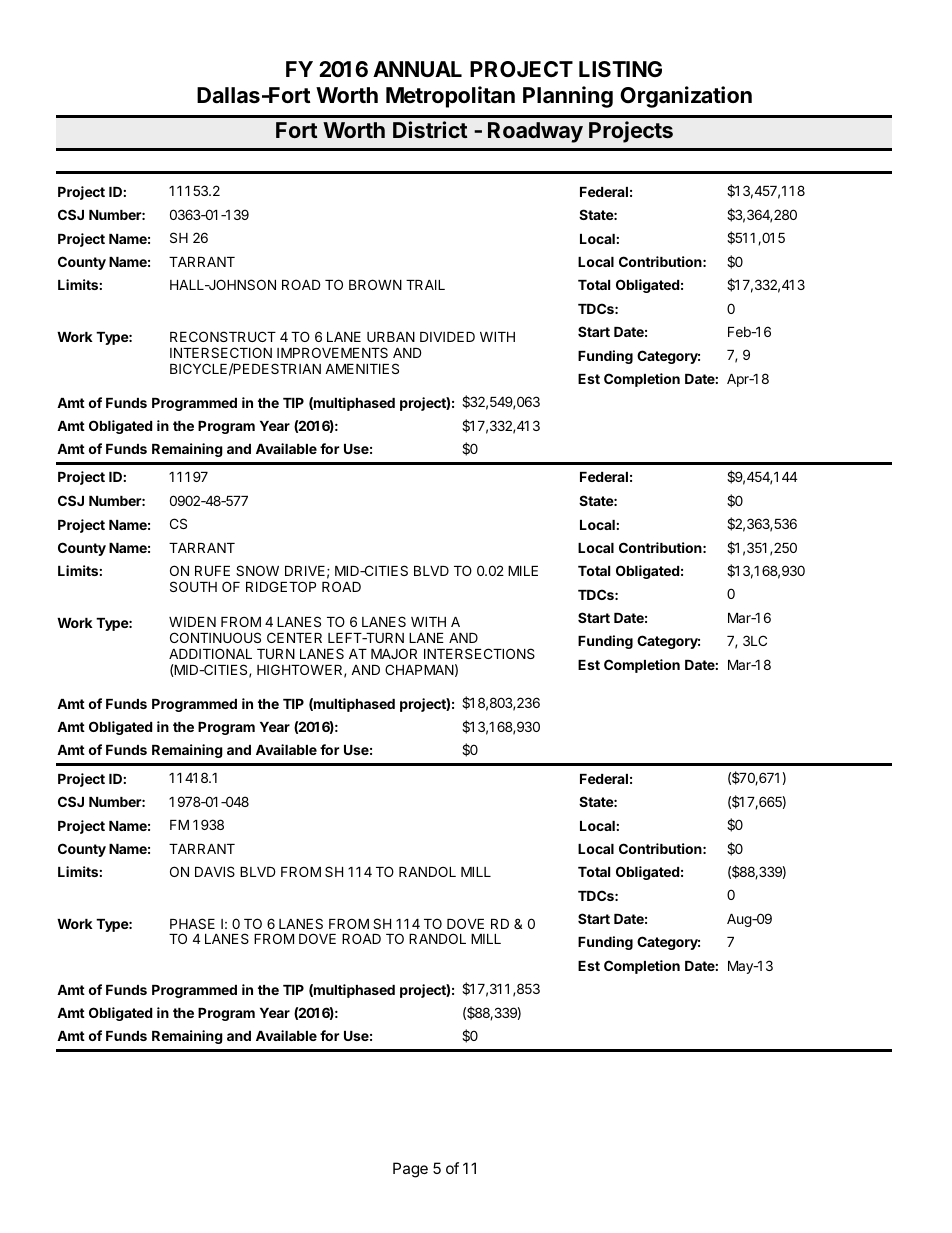  I want to click on DAVIS, so click(215, 871).
